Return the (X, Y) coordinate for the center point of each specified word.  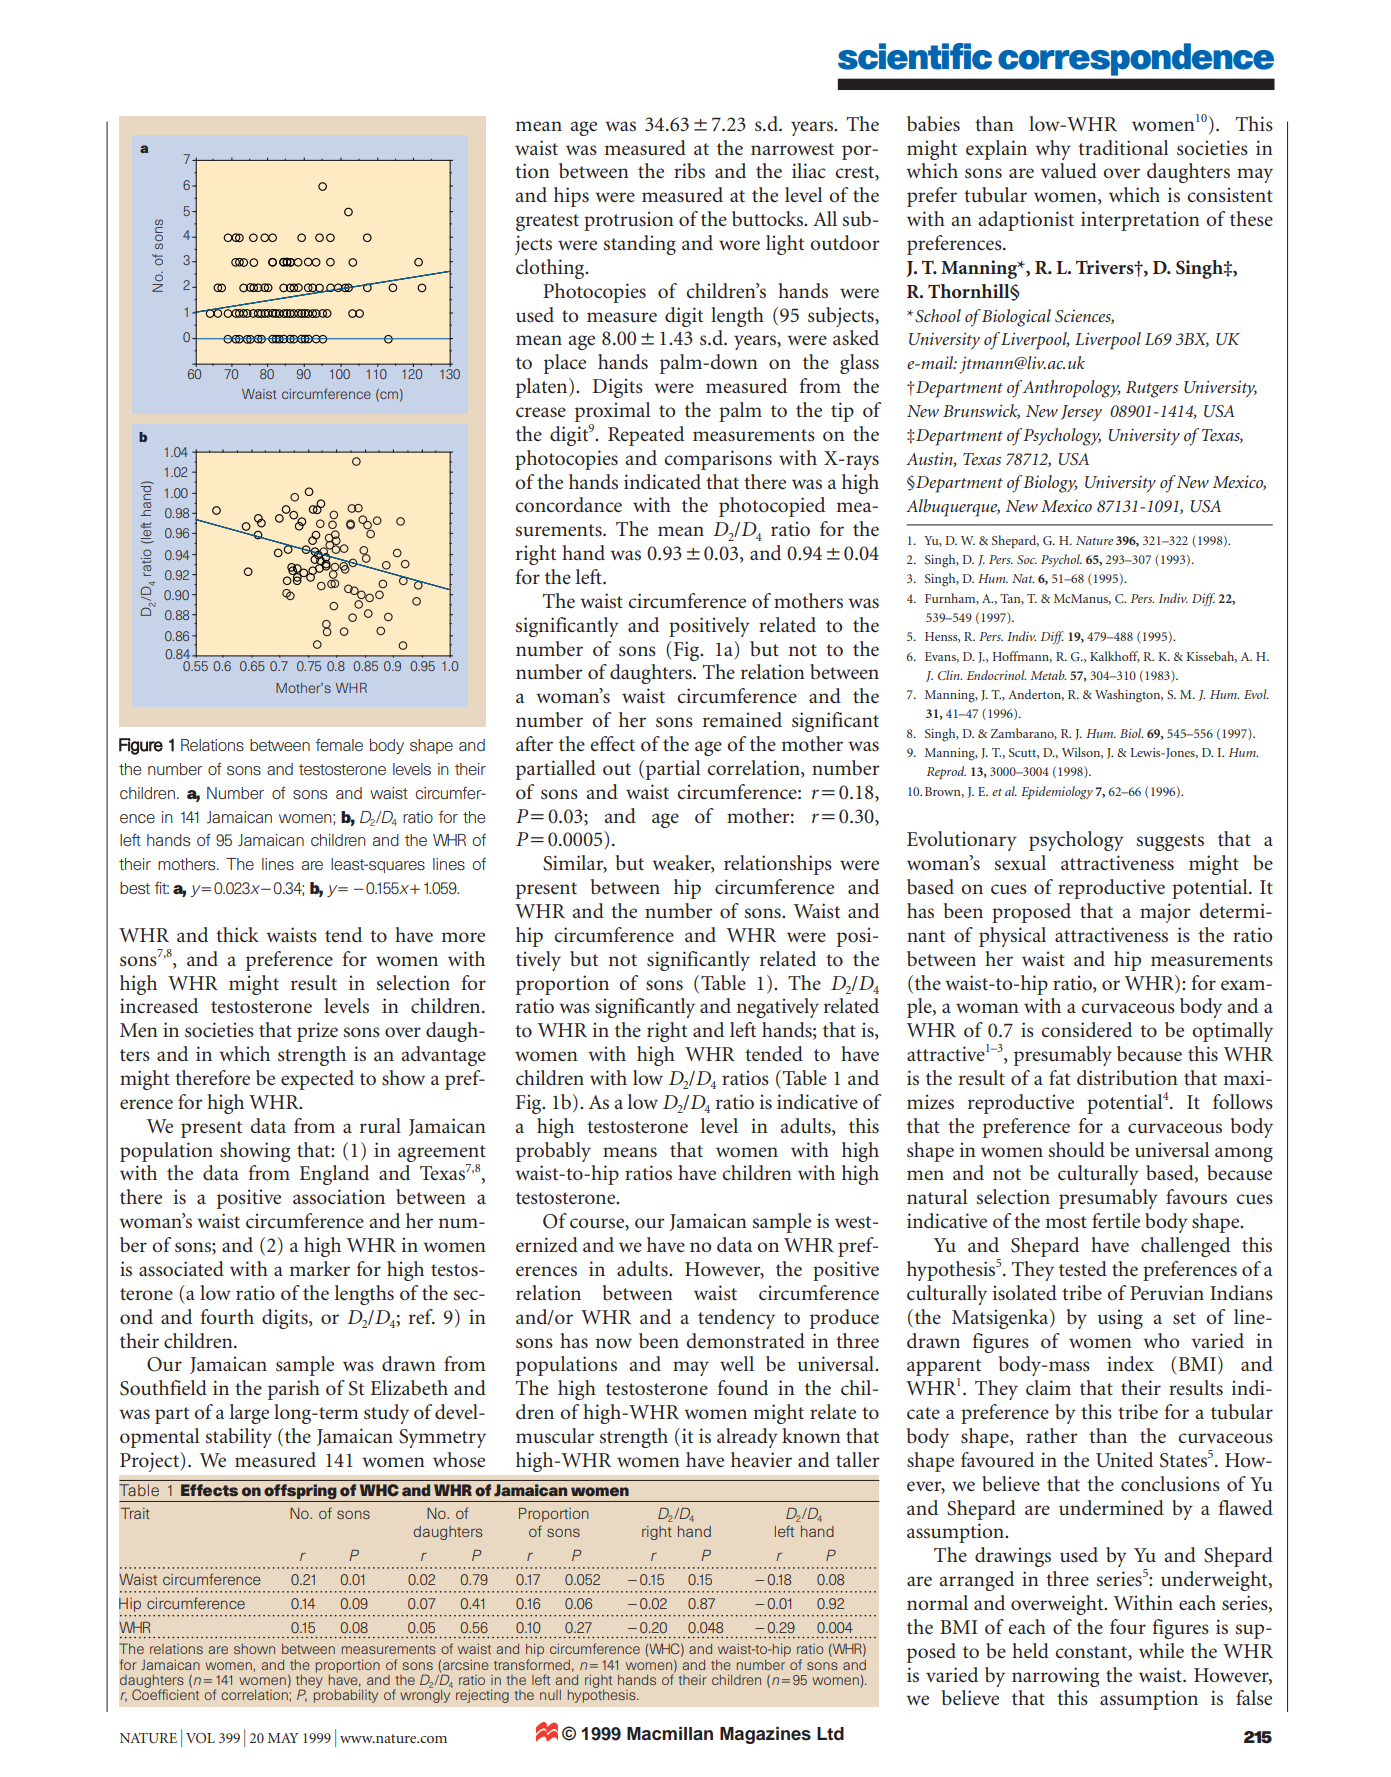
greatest (547, 222)
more (463, 937)
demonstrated (745, 1341)
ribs (689, 171)
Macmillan (670, 1733)
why (1053, 150)
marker (319, 1269)
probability (346, 1695)
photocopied (772, 507)
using (1120, 1319)
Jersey (1081, 413)
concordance (568, 505)
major (1165, 913)
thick (237, 935)
